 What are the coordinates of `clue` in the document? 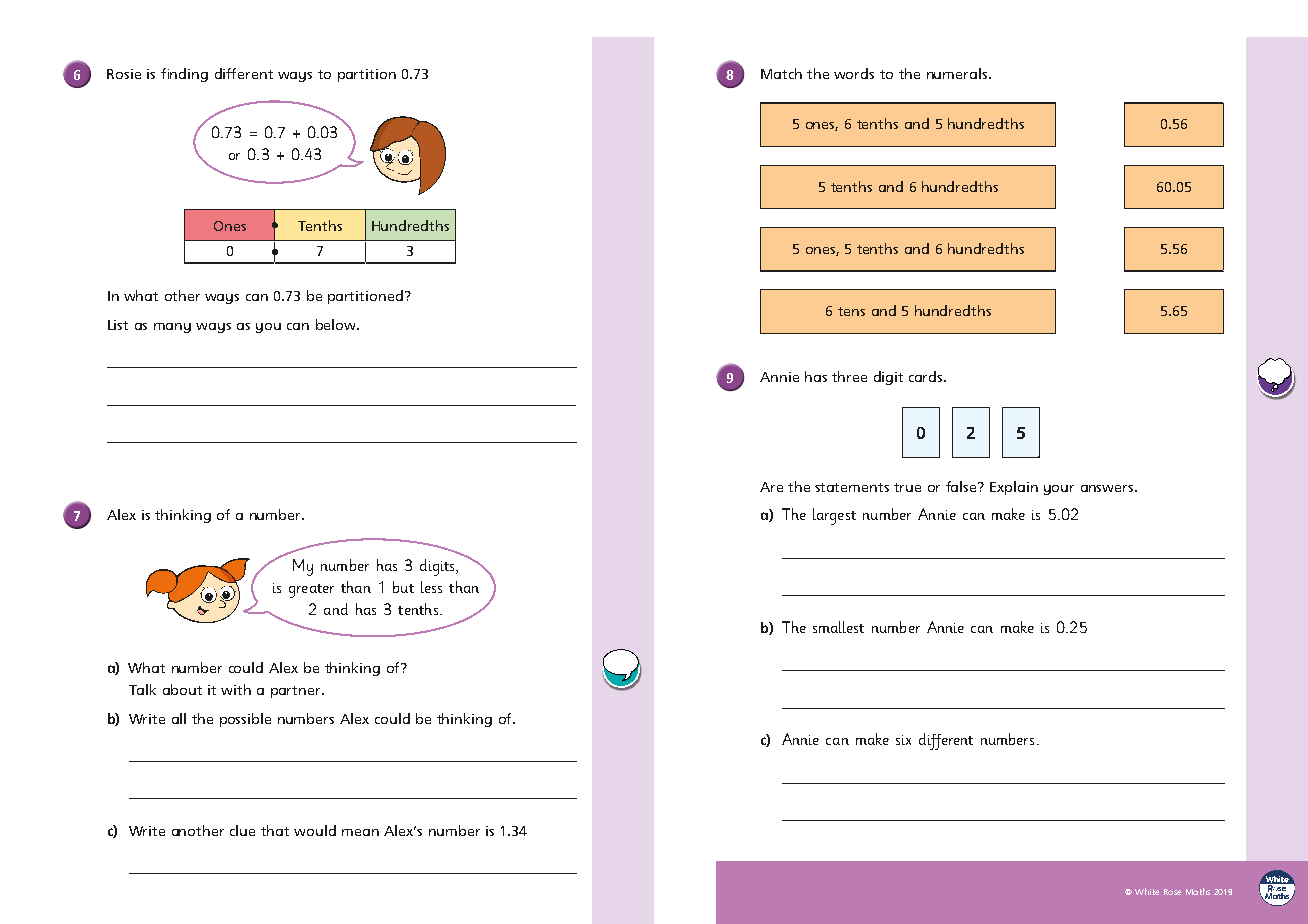 It's located at (242, 830).
